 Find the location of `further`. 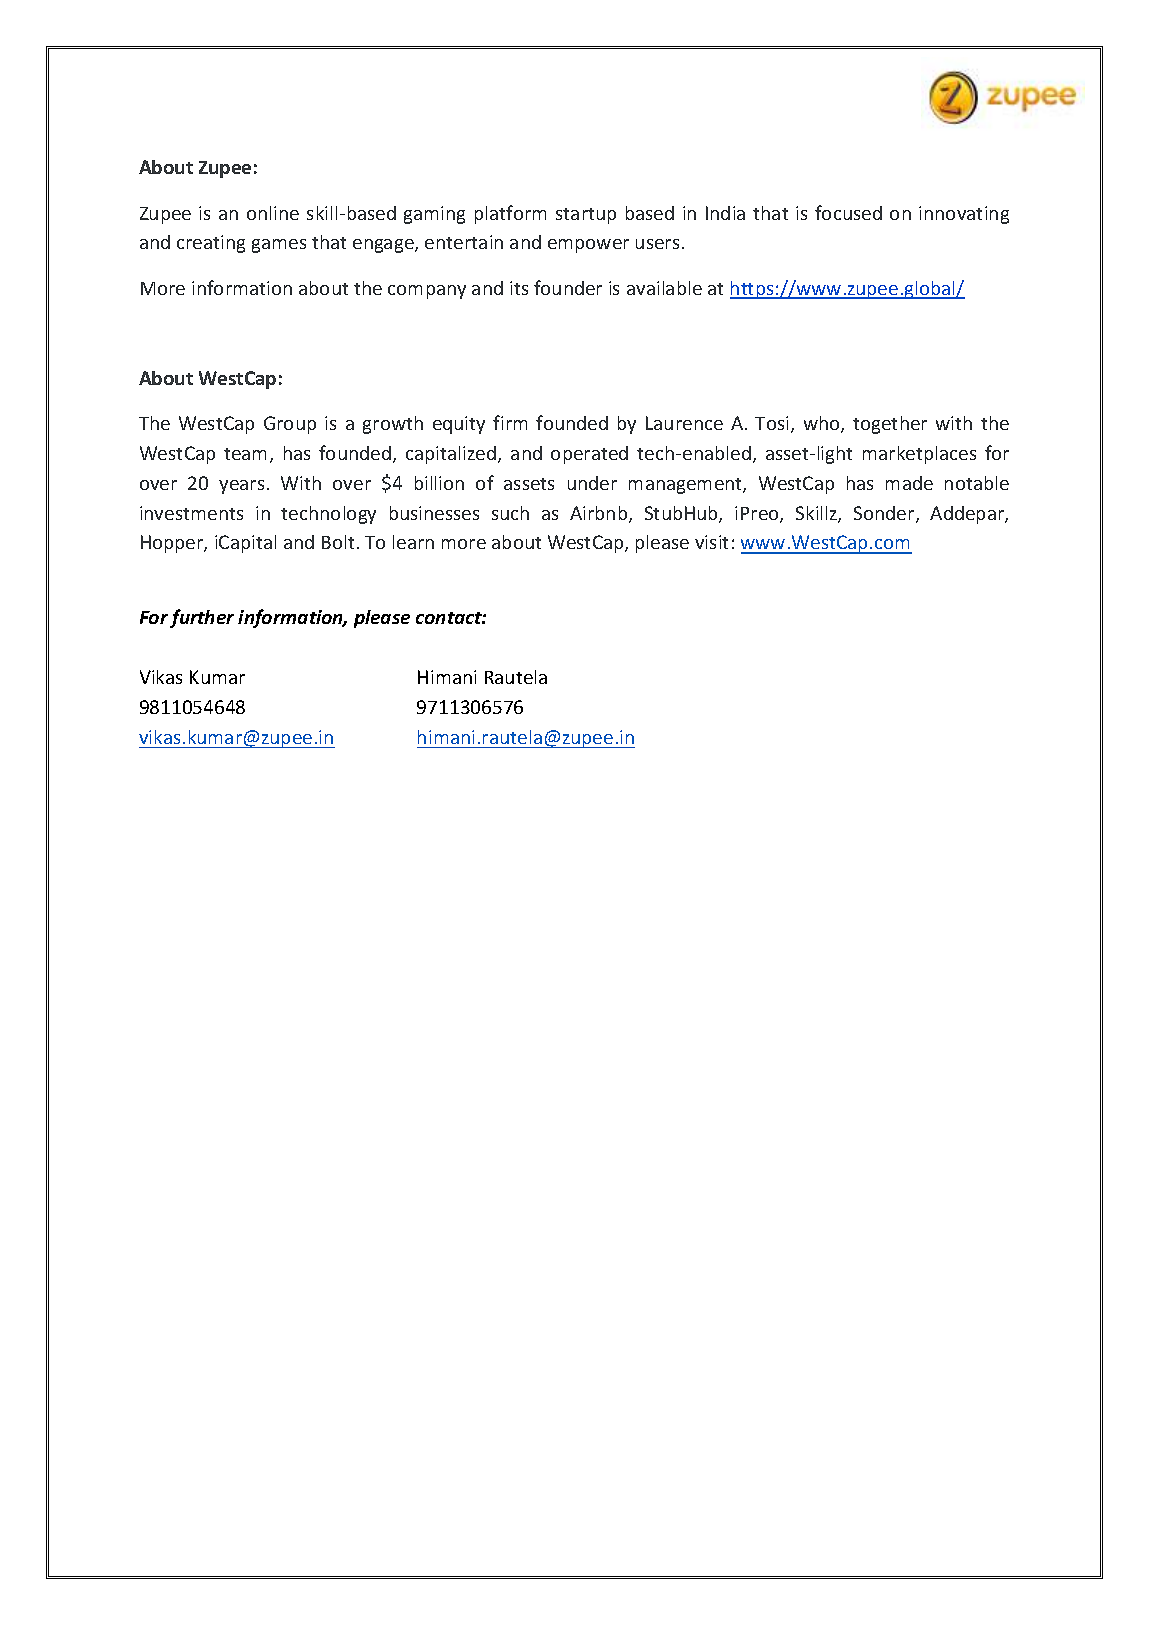

further is located at coordinates (202, 618).
